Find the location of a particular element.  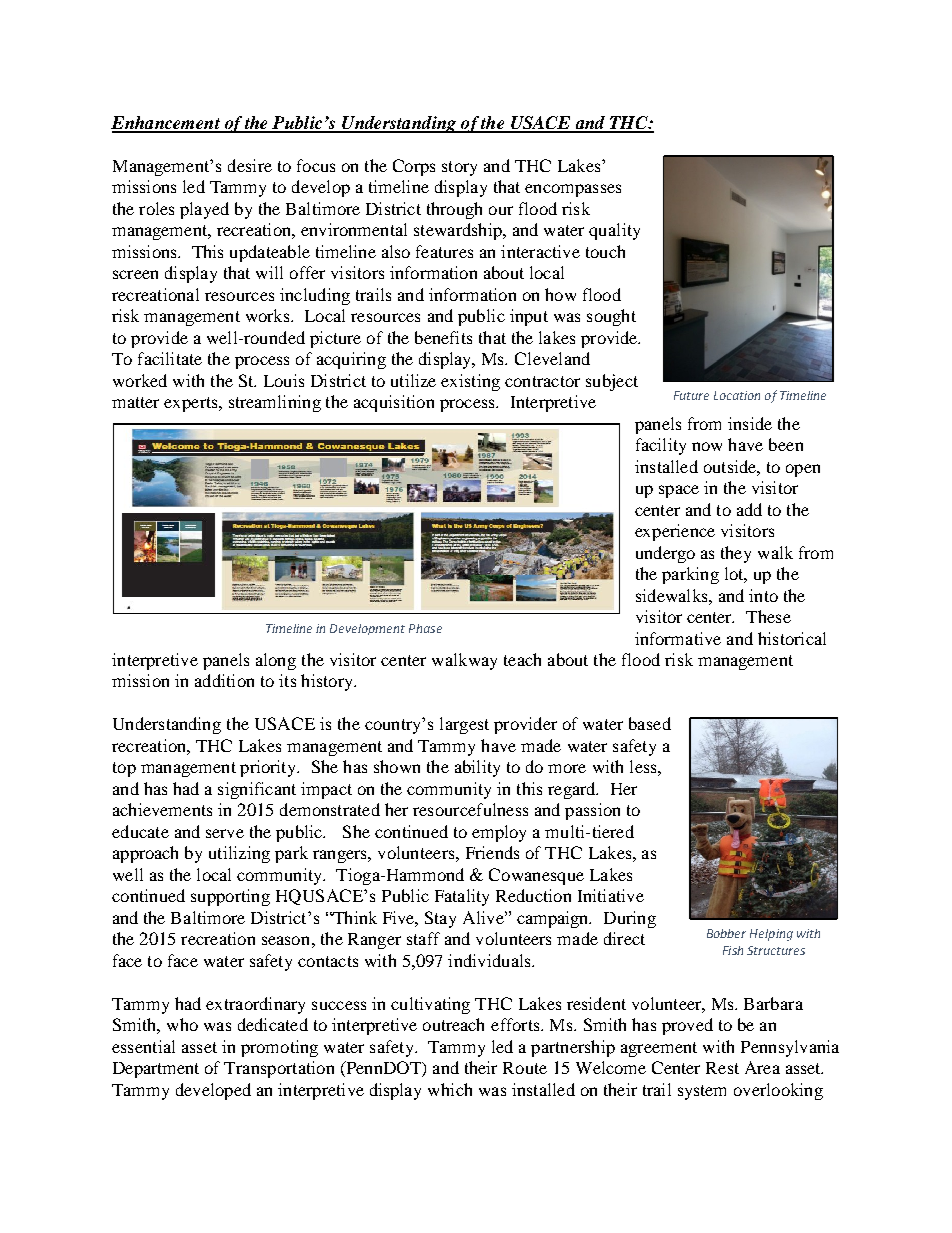

into is located at coordinates (763, 595).
